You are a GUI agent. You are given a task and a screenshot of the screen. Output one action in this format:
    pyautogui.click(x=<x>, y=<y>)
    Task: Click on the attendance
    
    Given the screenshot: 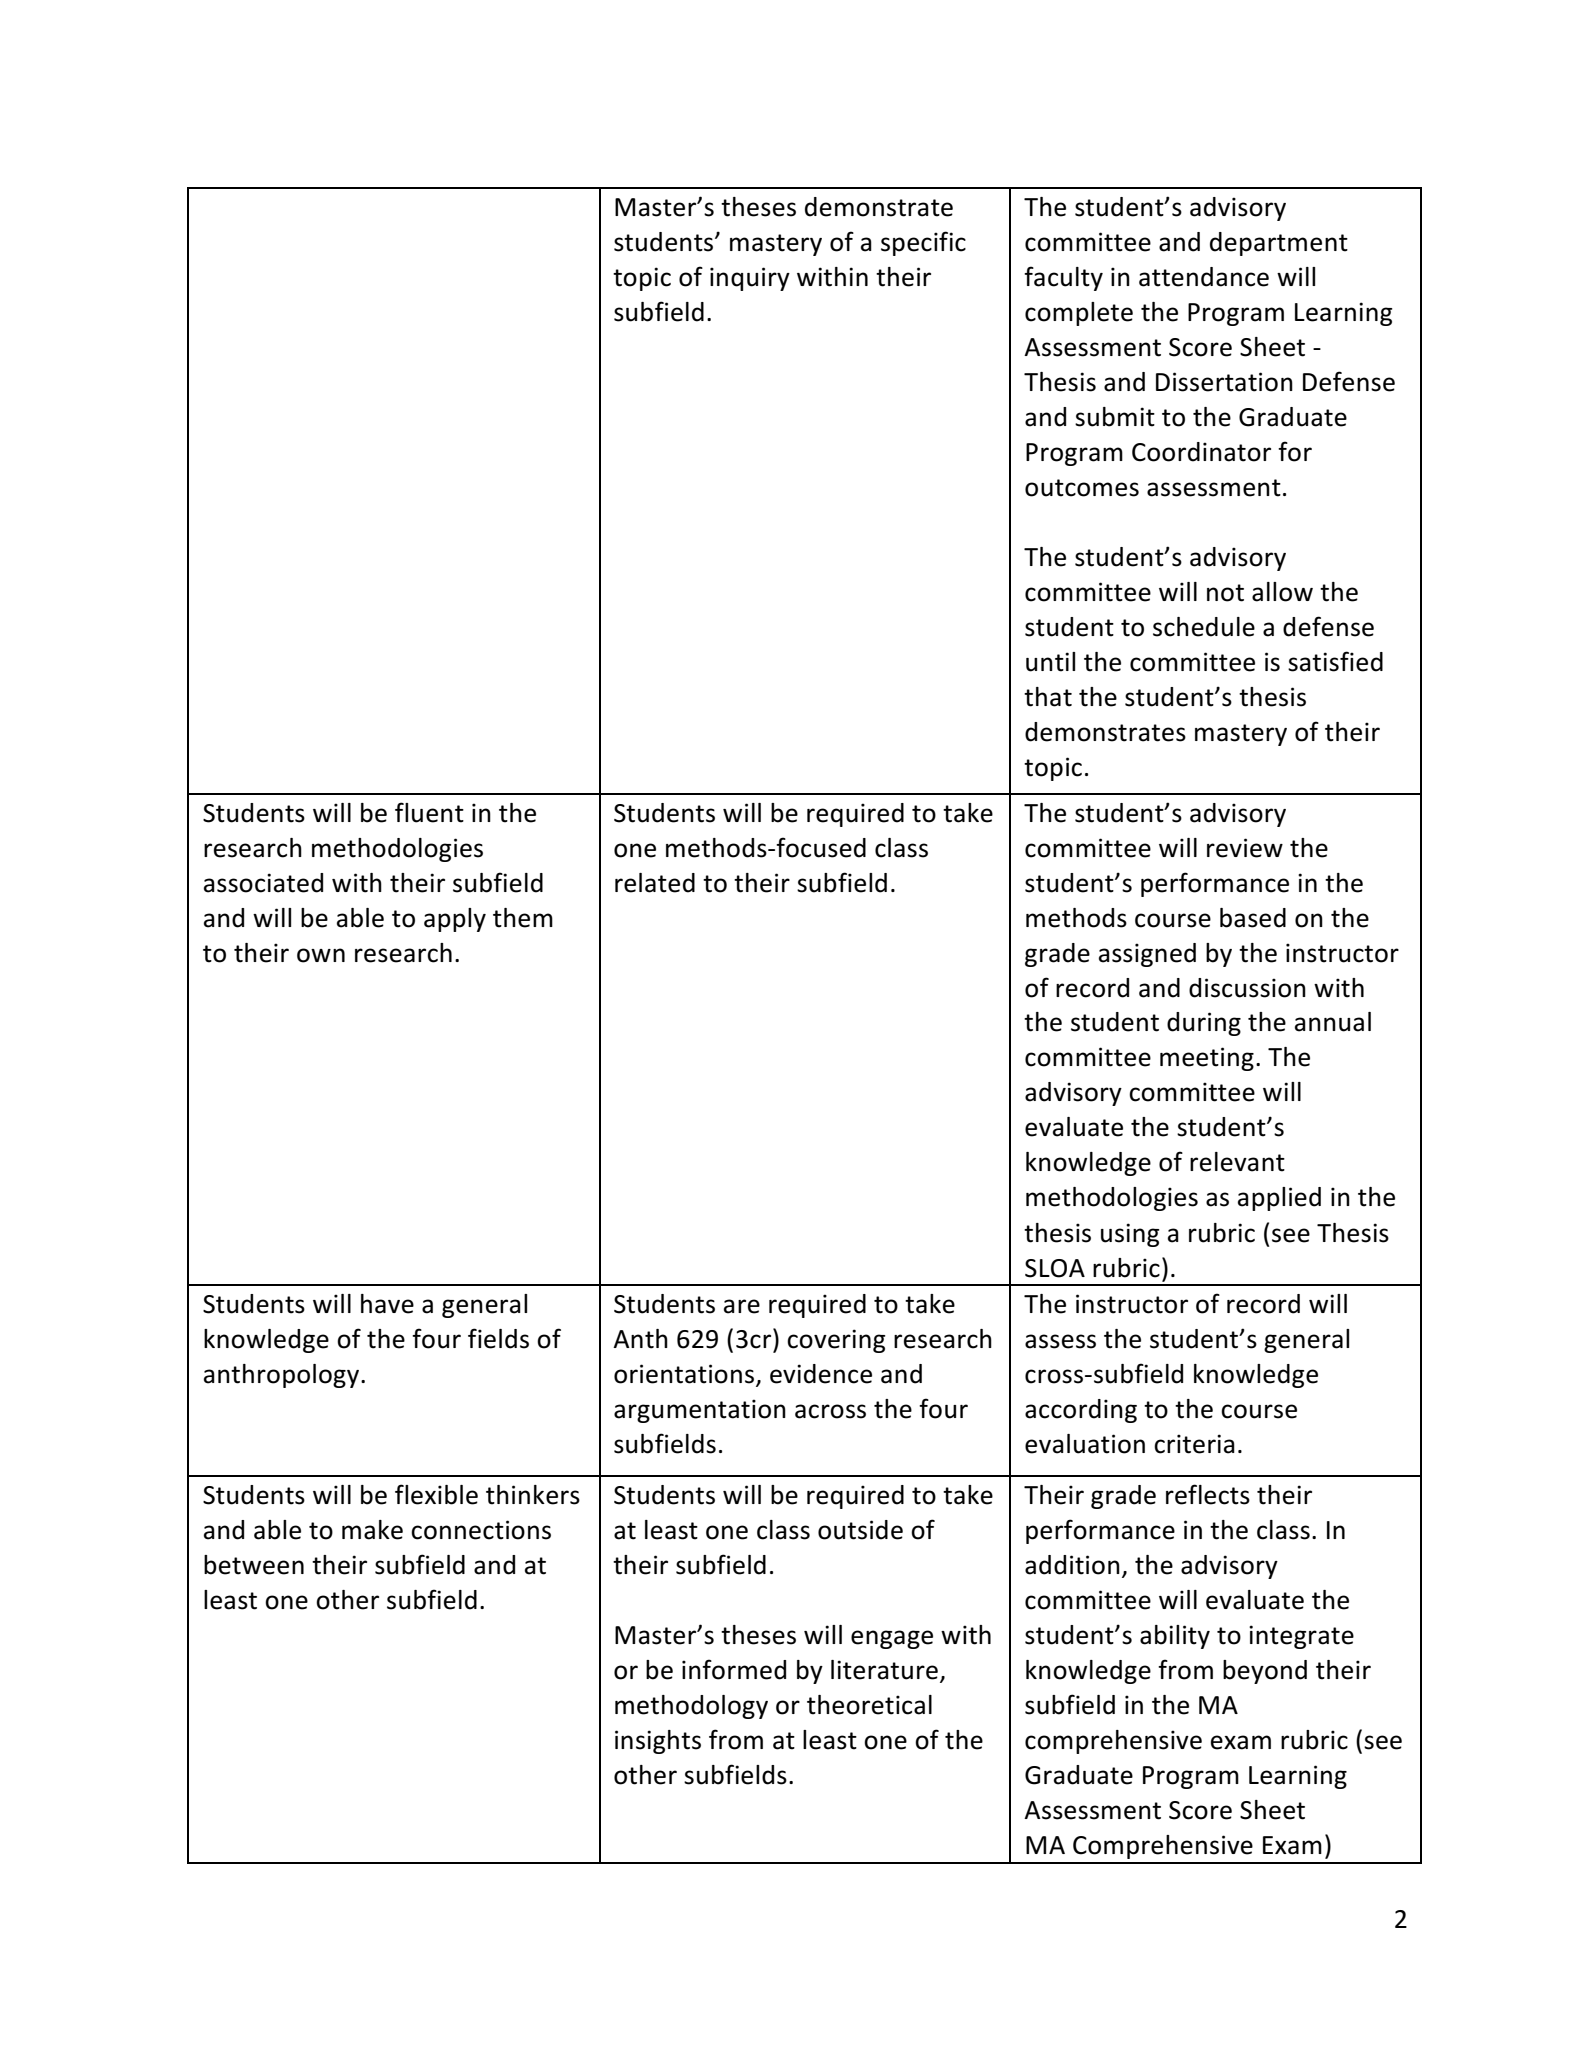 What is the action you would take?
    pyautogui.click(x=1204, y=277)
